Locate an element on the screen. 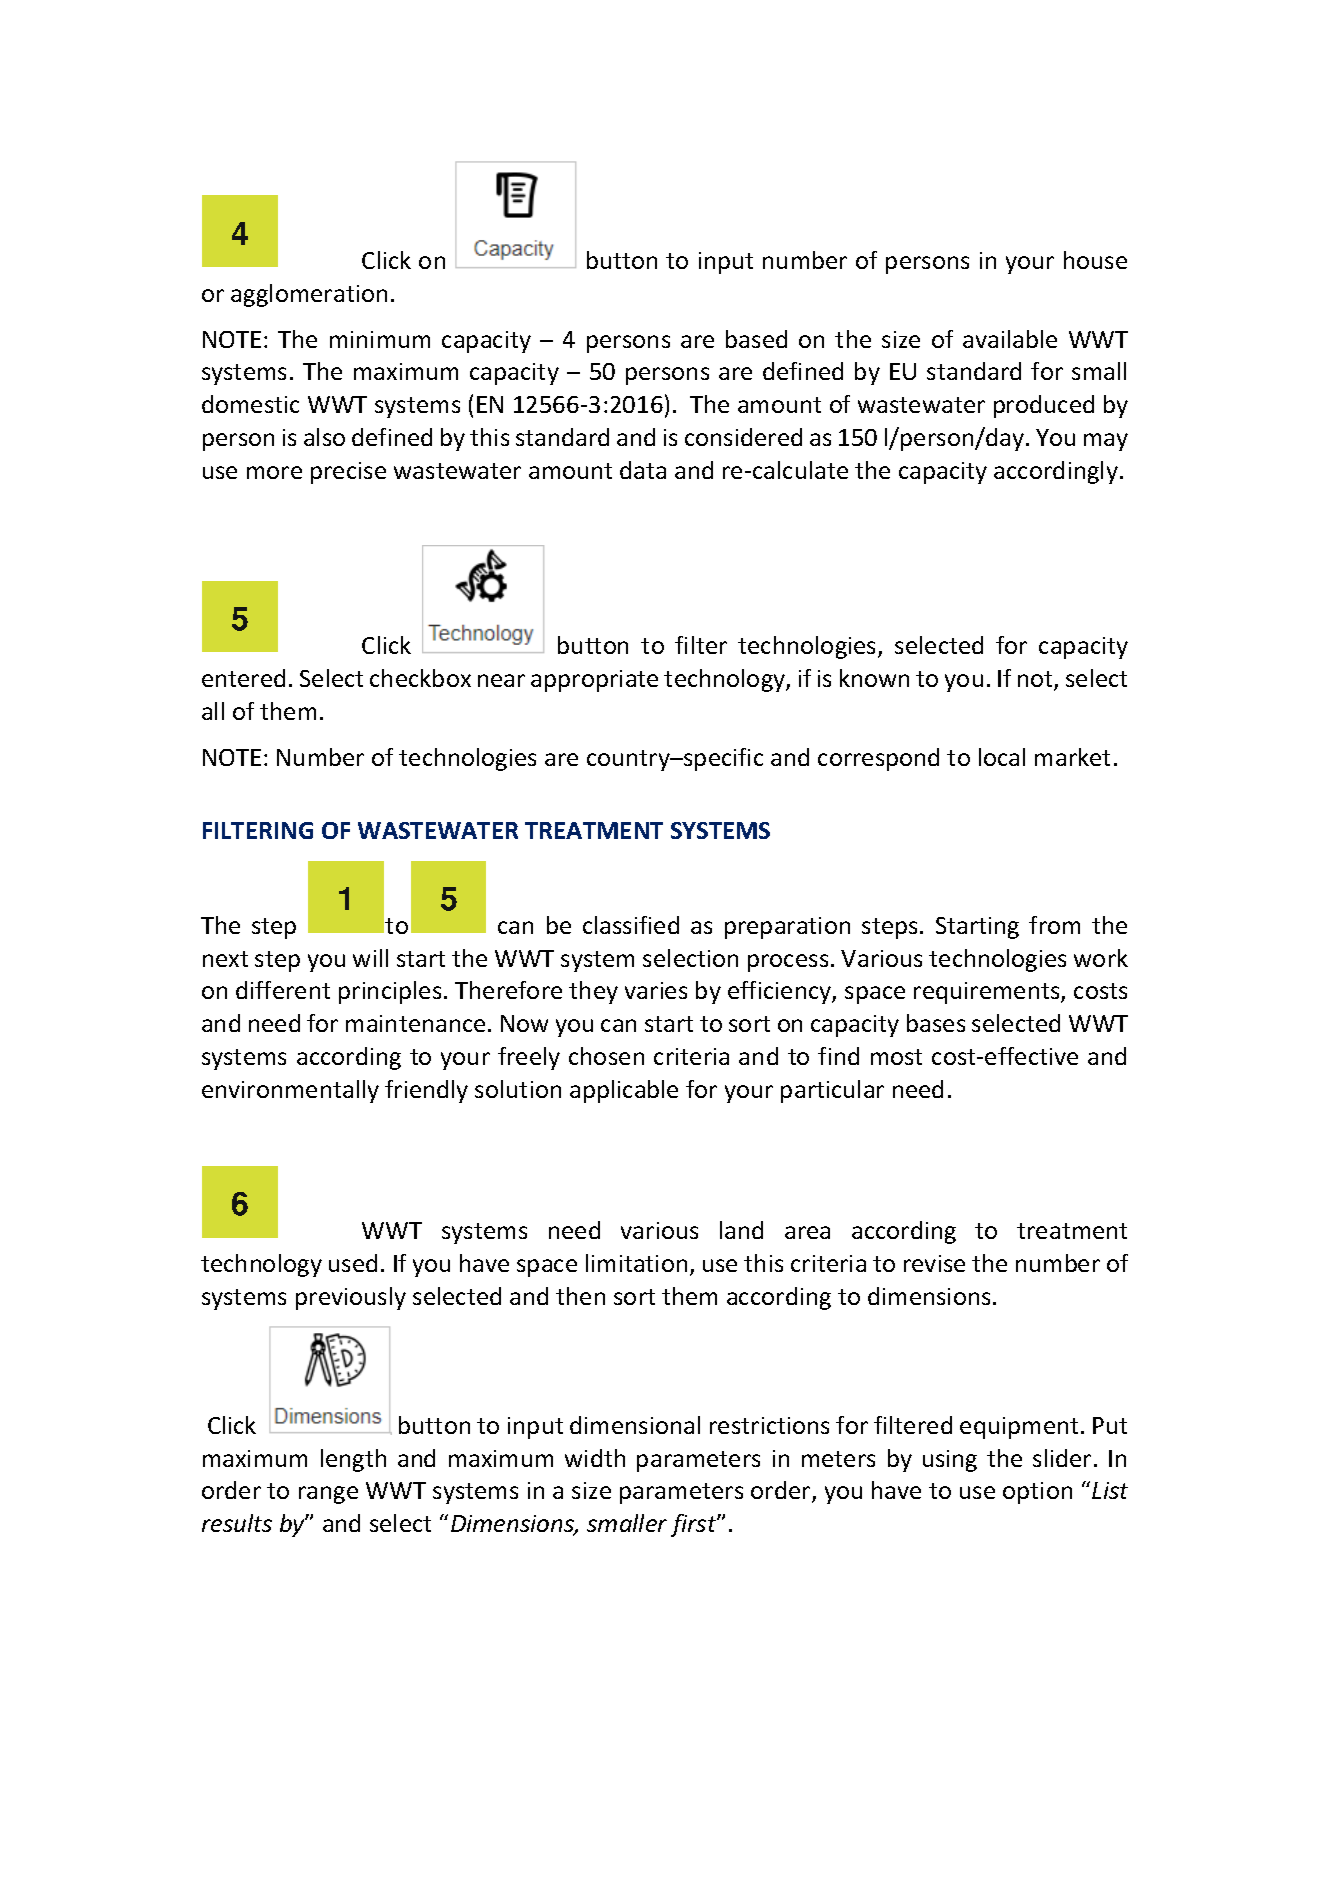 Image resolution: width=1329 pixels, height=1881 pixels. will is located at coordinates (370, 958).
